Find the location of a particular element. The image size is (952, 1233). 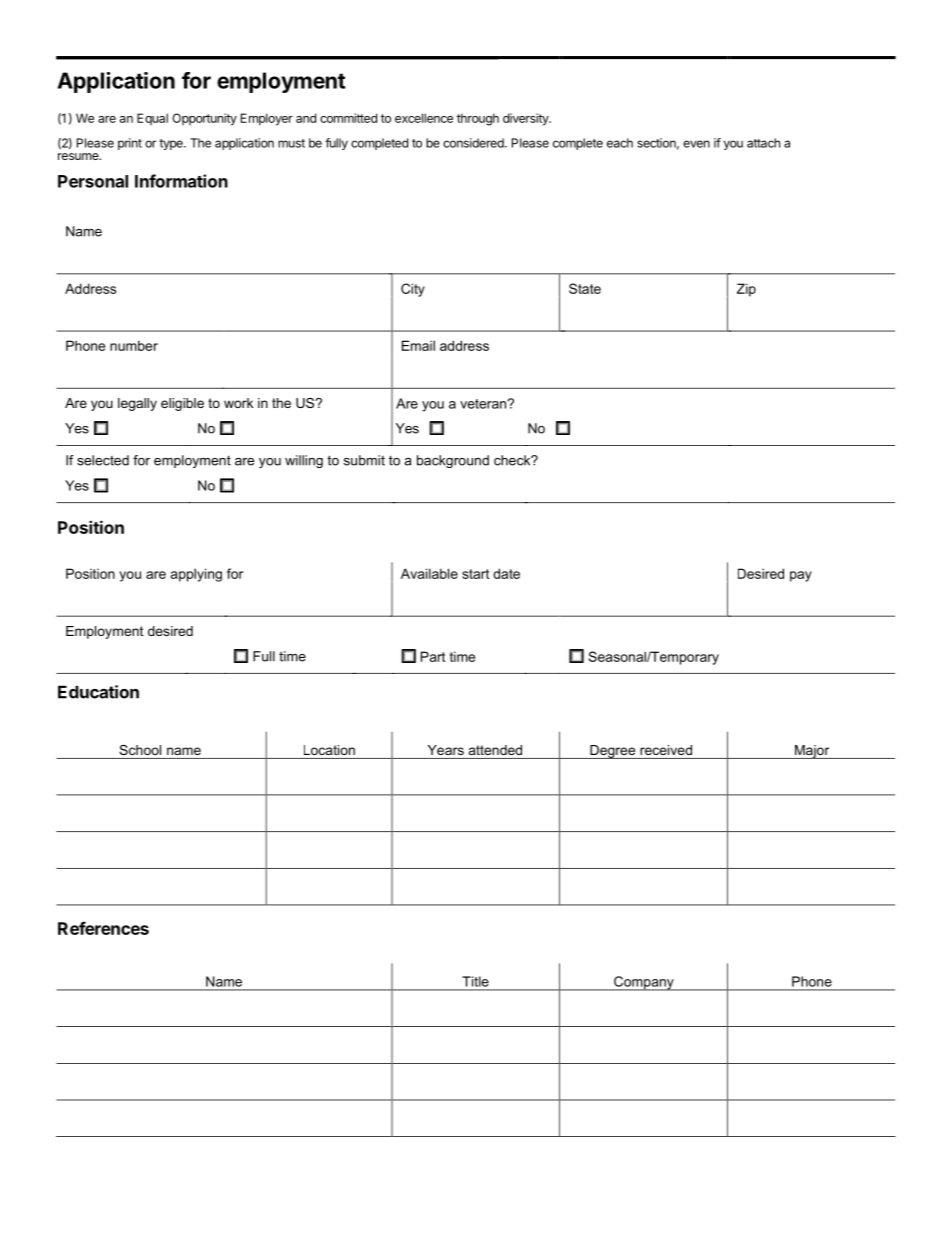

pay is located at coordinates (801, 576).
